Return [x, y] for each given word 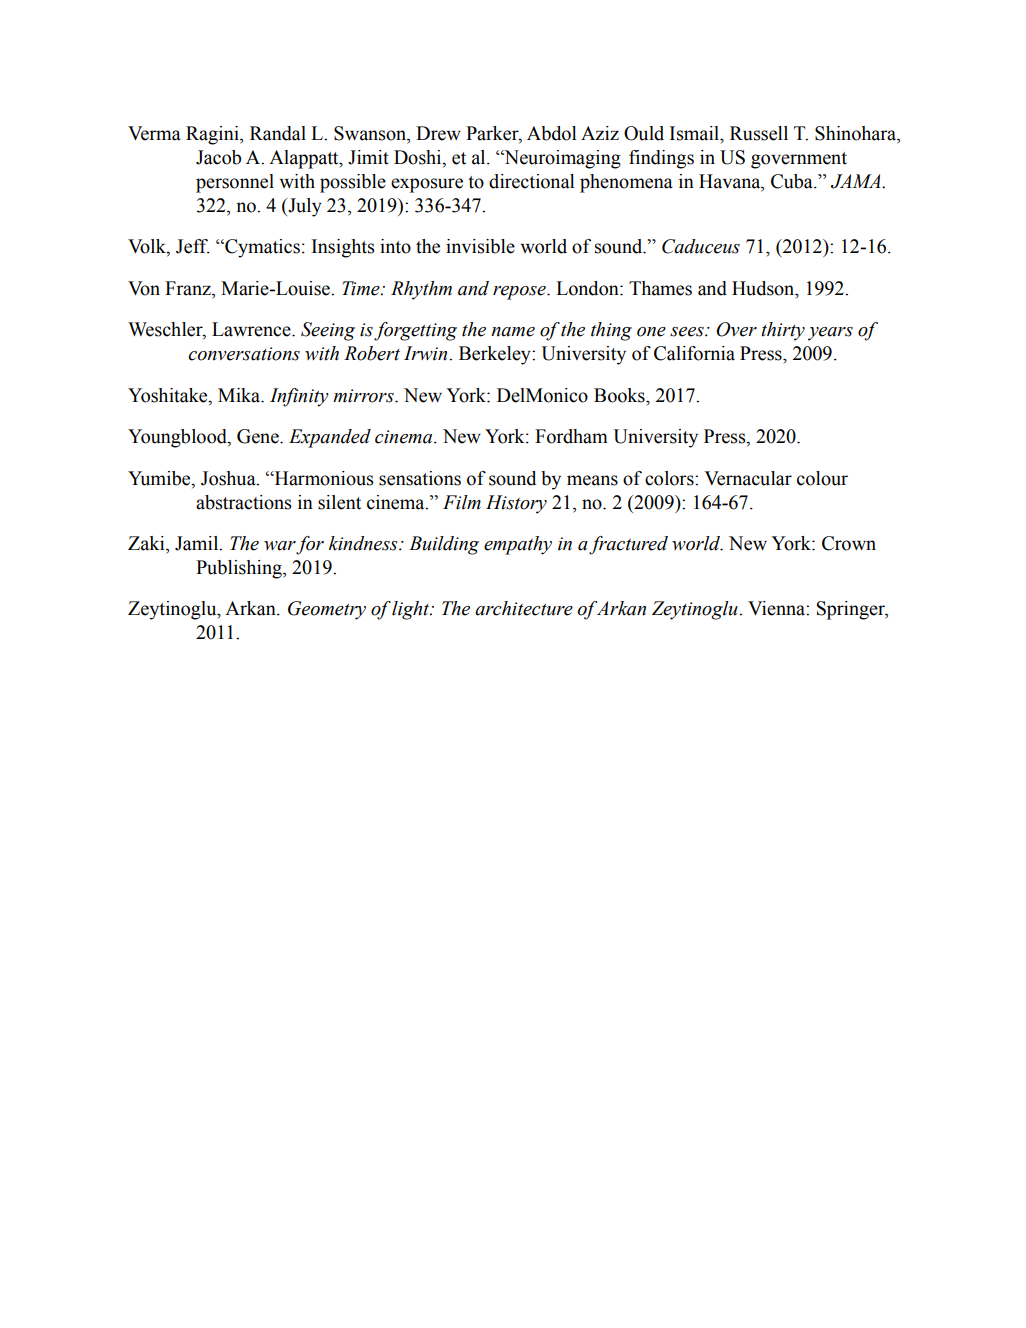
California [694, 353]
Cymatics [261, 248]
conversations [244, 354]
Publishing [240, 569]
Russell [759, 133]
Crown [849, 543]
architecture [524, 608]
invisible [480, 246]
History [516, 504]
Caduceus [701, 246]
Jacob [218, 157]
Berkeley [496, 355]
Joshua [229, 478]
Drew [438, 133]
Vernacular [748, 478]
